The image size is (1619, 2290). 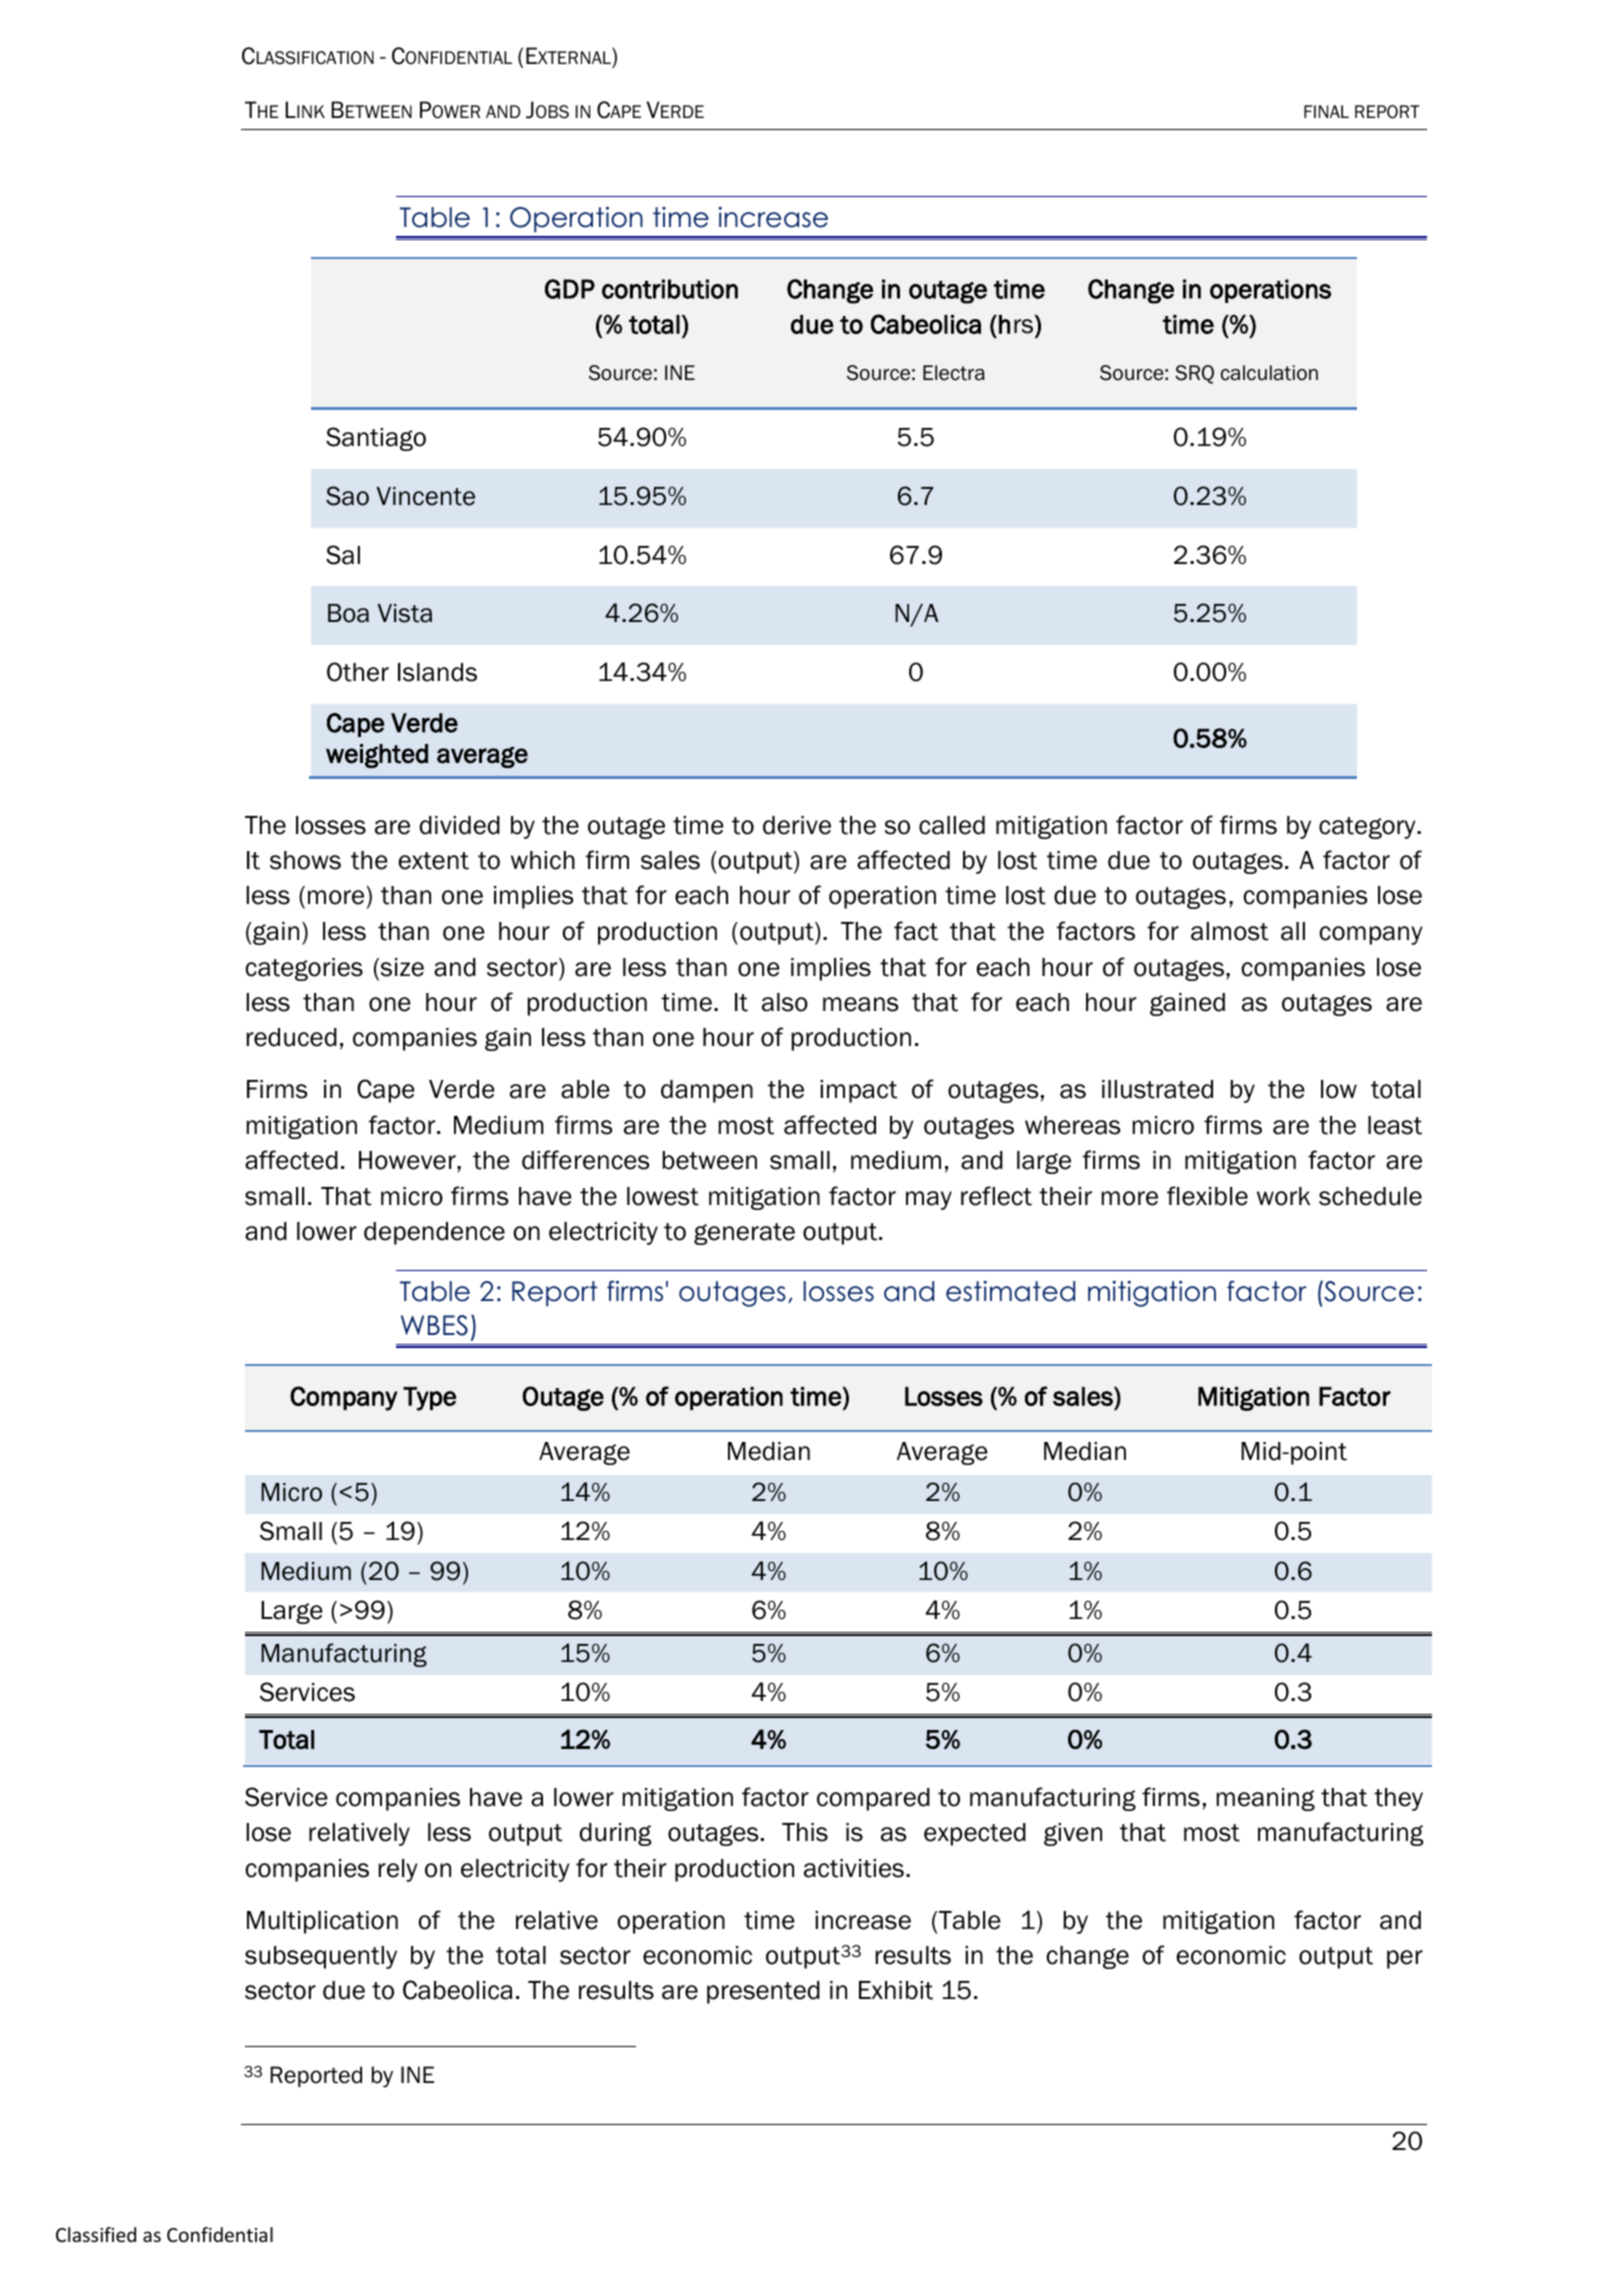 I want to click on flexible, so click(x=1207, y=1196).
